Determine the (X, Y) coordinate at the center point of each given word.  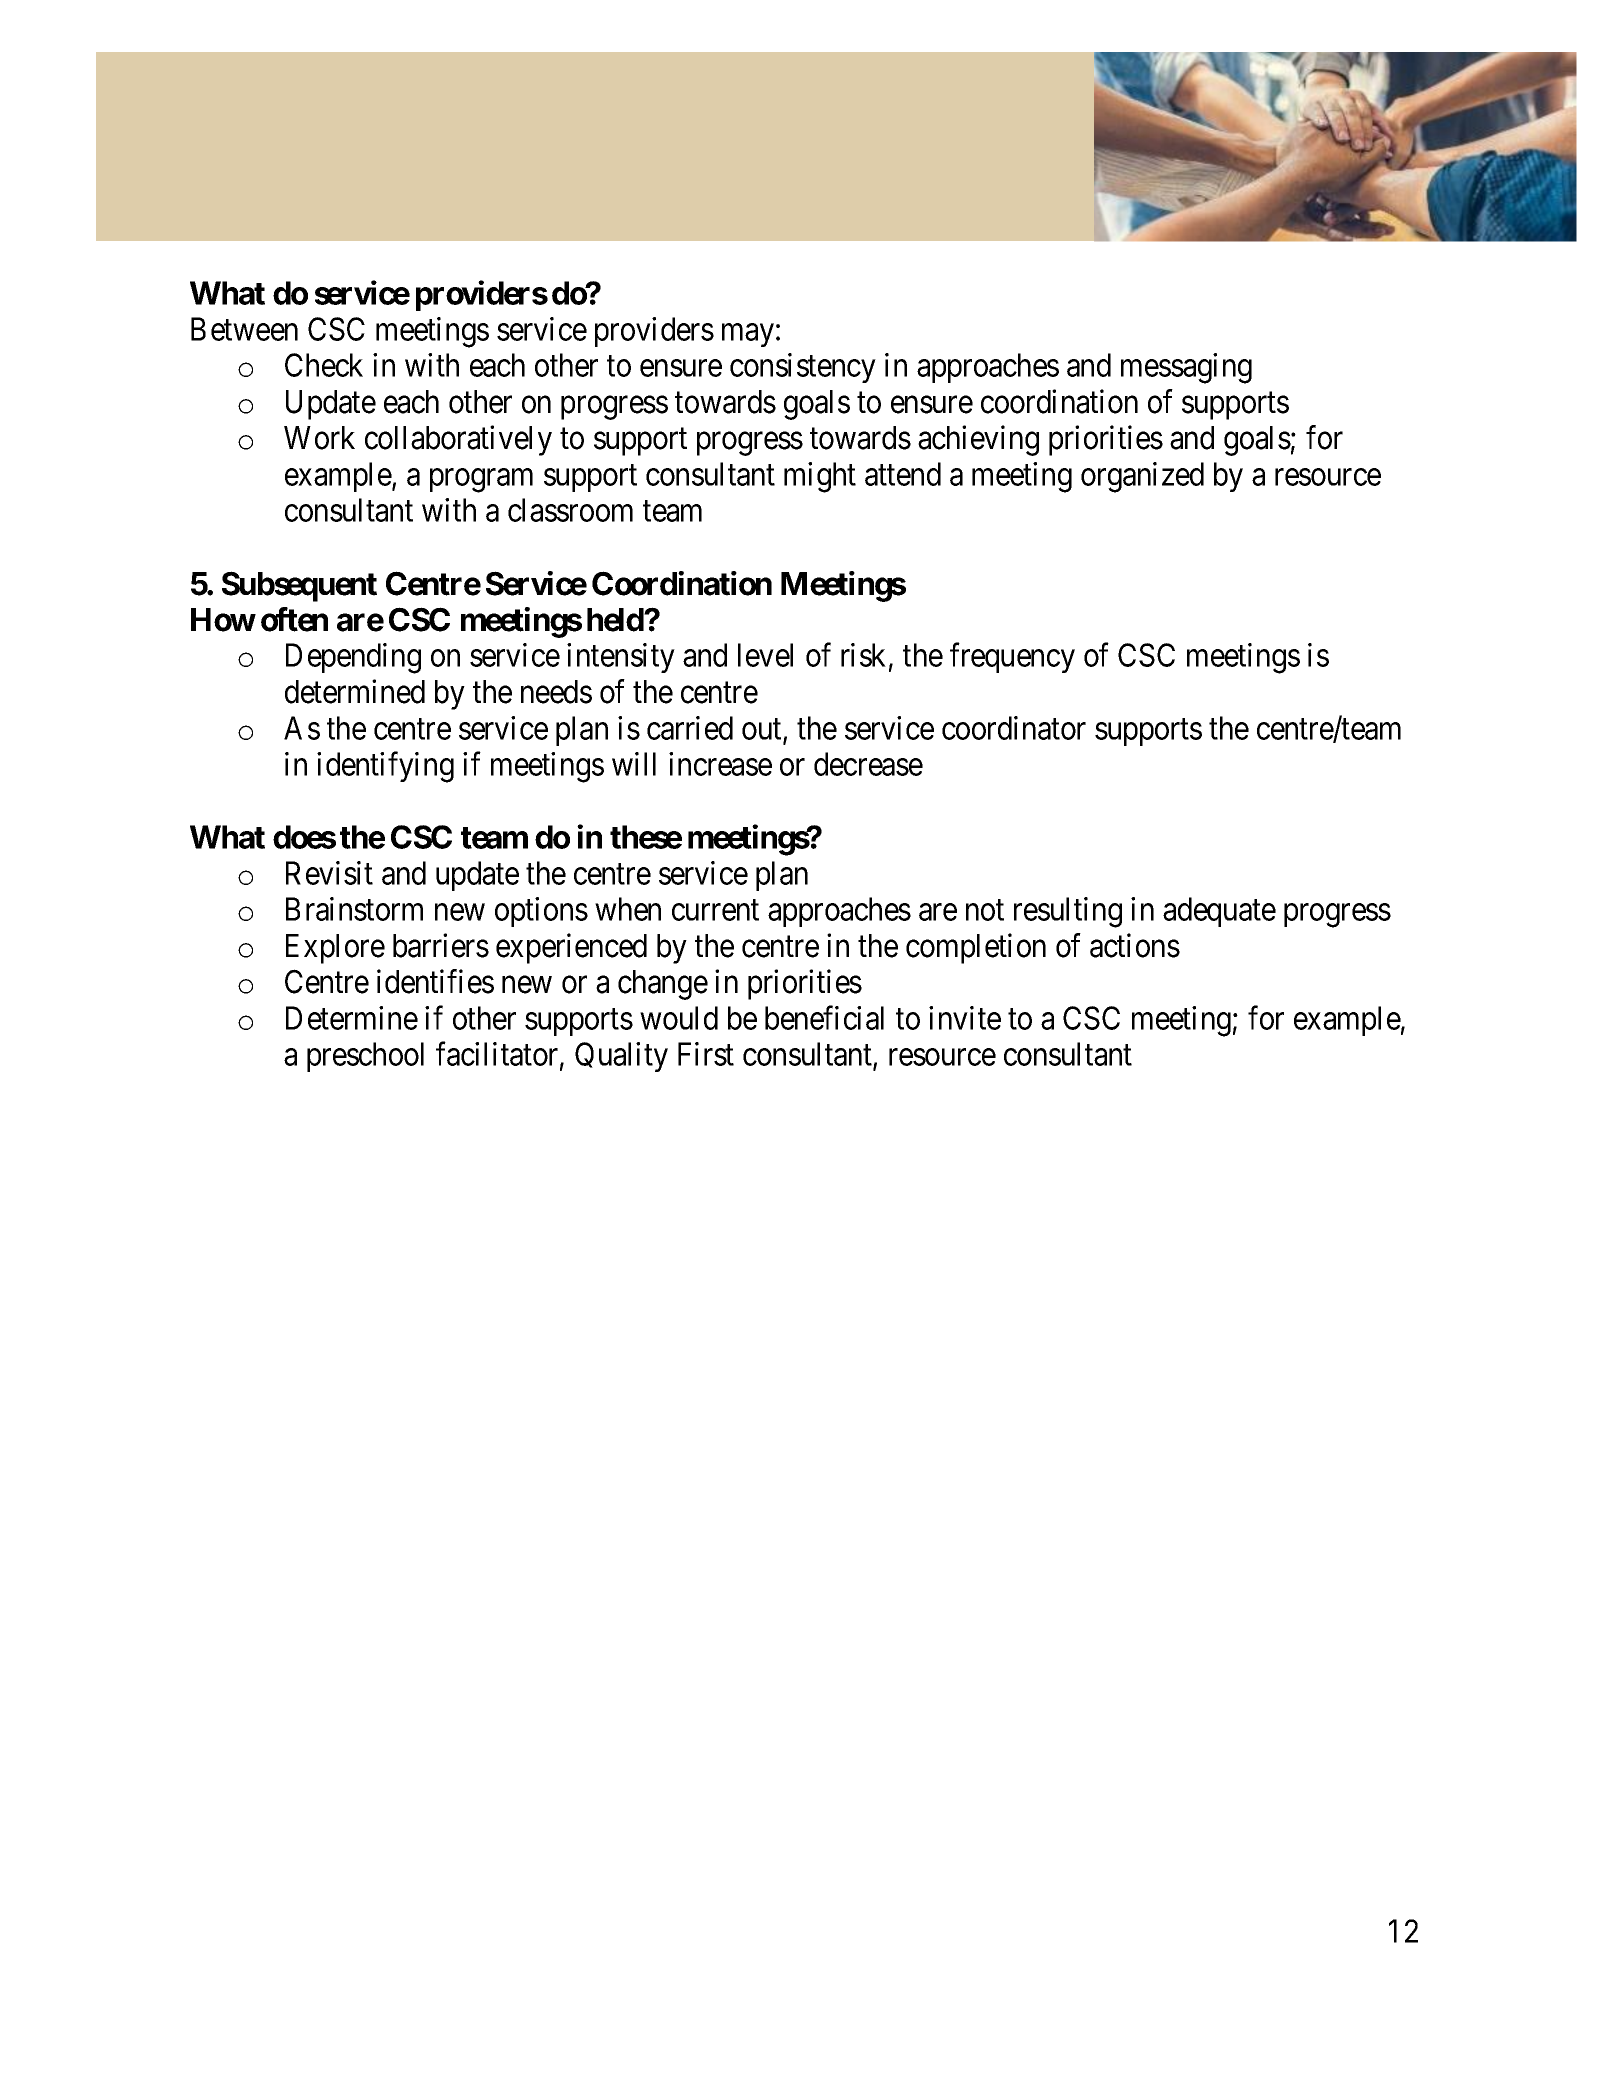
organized (1142, 477)
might (820, 477)
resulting (1068, 912)
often (294, 619)
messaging (1186, 368)
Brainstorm (354, 909)
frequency (1012, 658)
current (715, 910)
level (765, 655)
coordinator (1014, 728)
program (481, 481)
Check (324, 365)
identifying (385, 767)
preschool (365, 1057)
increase (720, 764)
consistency (803, 368)
